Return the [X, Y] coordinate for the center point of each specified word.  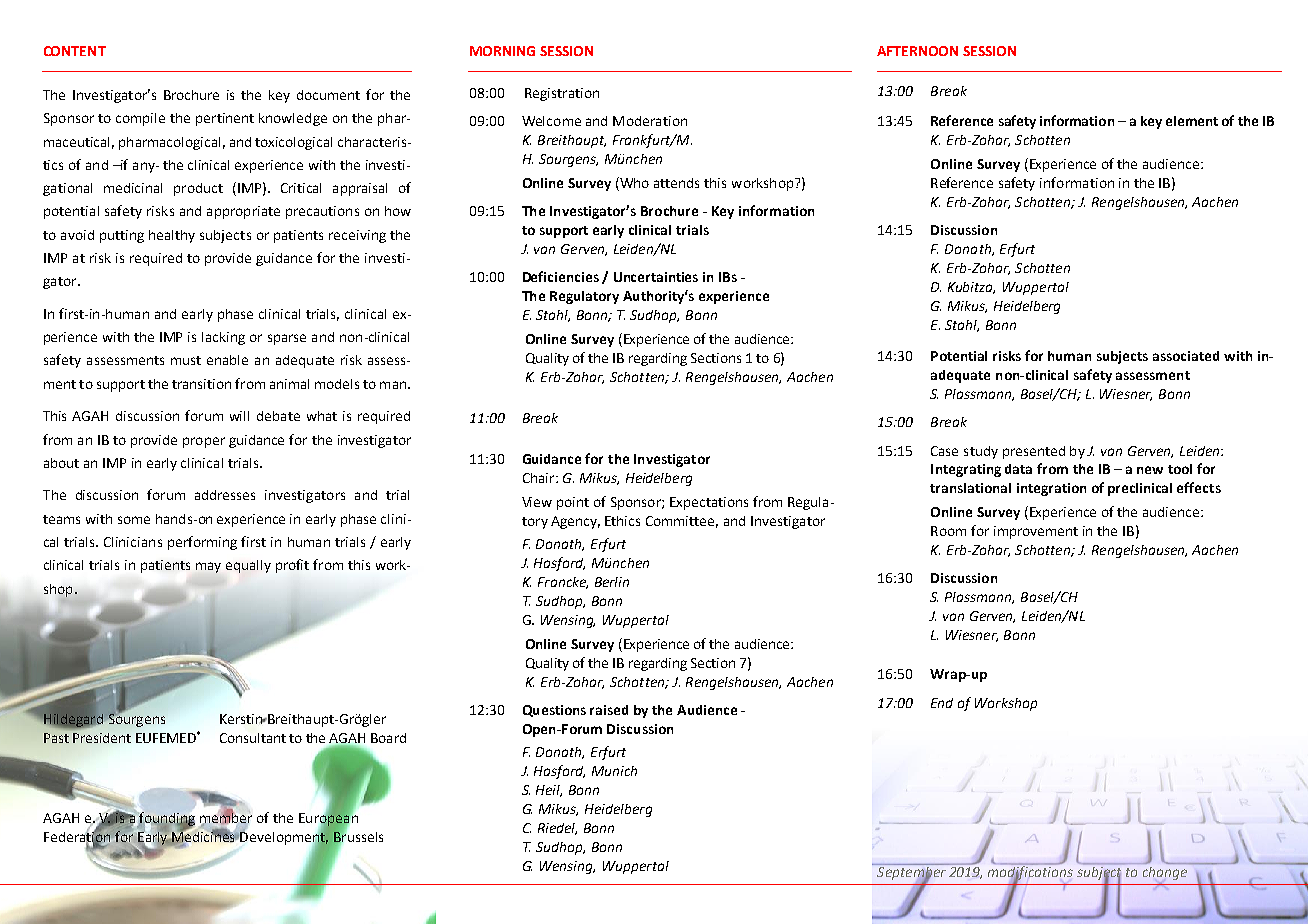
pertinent [225, 119]
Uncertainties [656, 277]
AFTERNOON [917, 51]
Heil [549, 791]
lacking [223, 338]
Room [948, 531]
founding [166, 820]
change [1165, 873]
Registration [562, 94]
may [208, 567]
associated [1186, 356]
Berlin [612, 582]
